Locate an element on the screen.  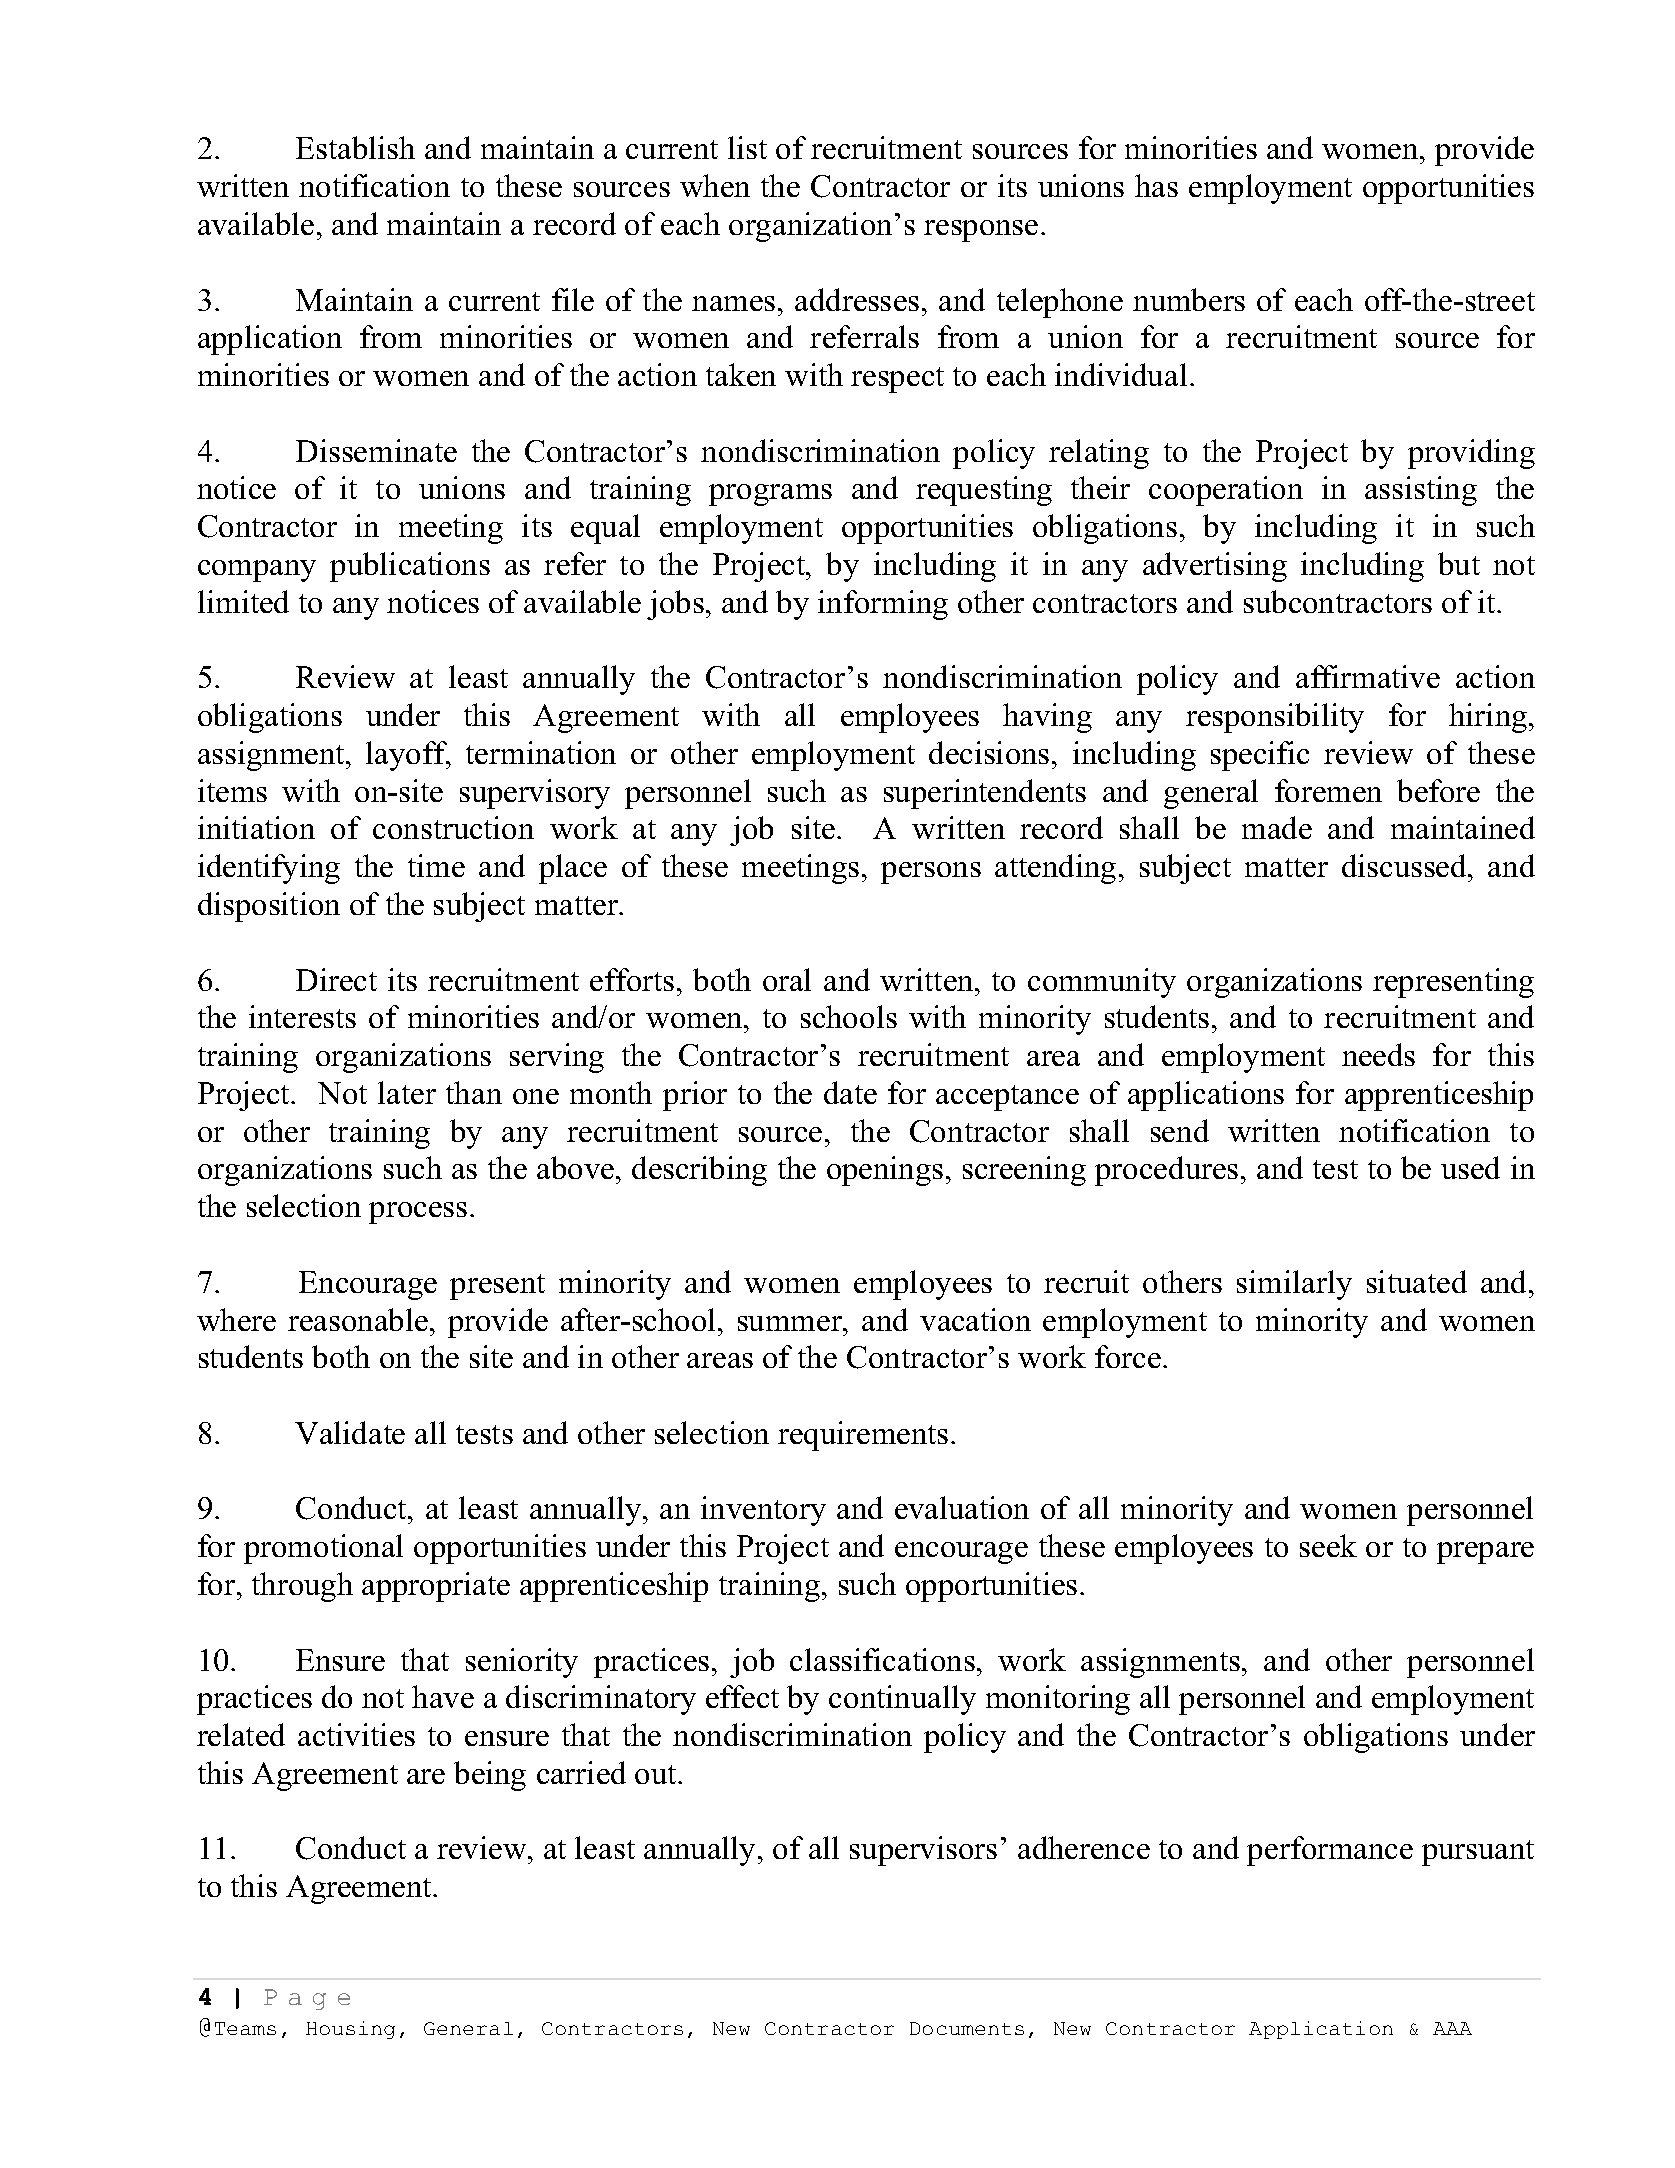
has is located at coordinates (1156, 185).
